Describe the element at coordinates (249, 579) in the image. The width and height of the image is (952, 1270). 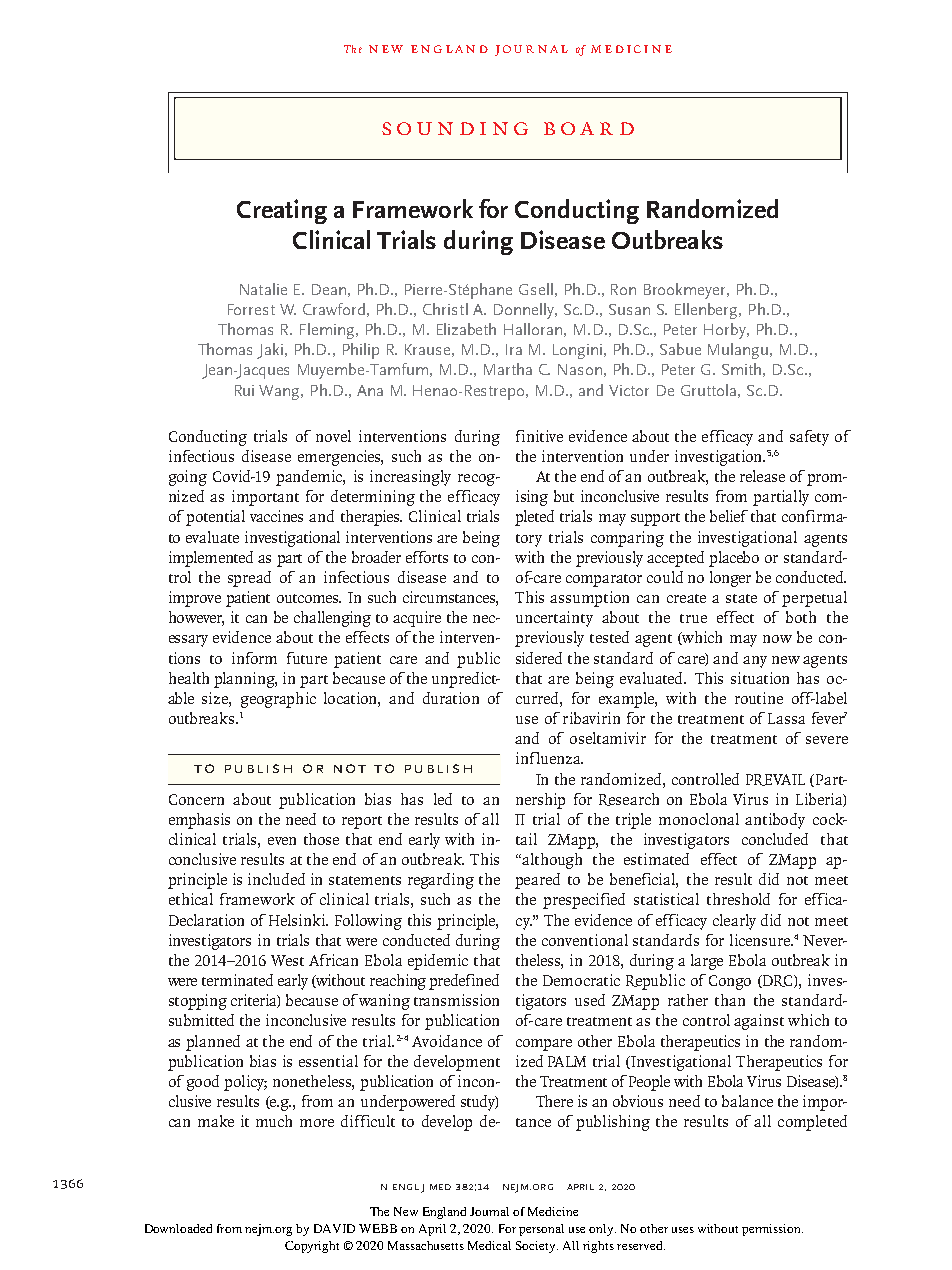
I see `spread` at that location.
